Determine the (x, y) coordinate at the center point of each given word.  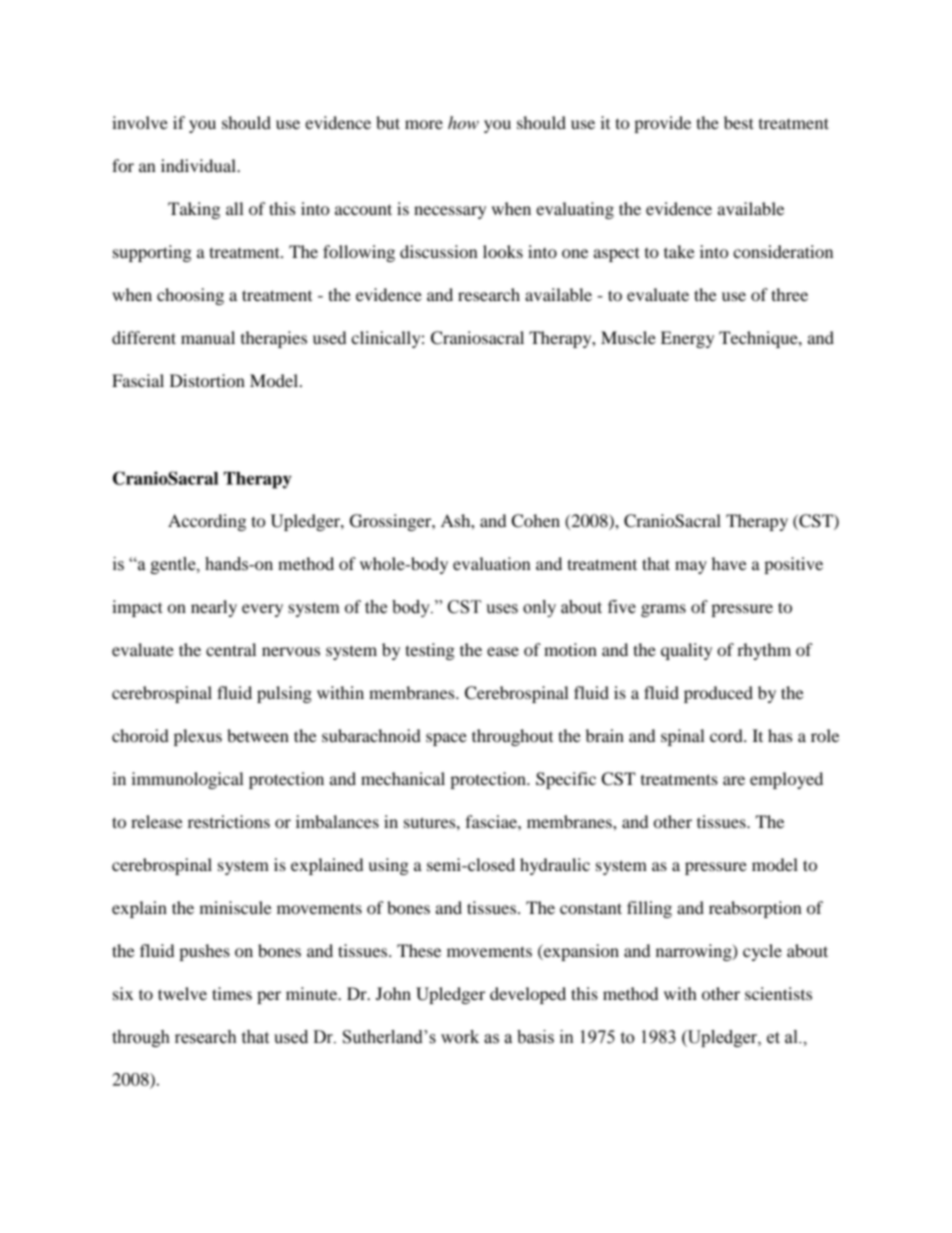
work (460, 1037)
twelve (182, 993)
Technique (759, 339)
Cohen (536, 521)
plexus (198, 737)
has (780, 735)
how (463, 122)
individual (199, 165)
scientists (778, 993)
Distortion (207, 380)
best (739, 122)
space (446, 739)
